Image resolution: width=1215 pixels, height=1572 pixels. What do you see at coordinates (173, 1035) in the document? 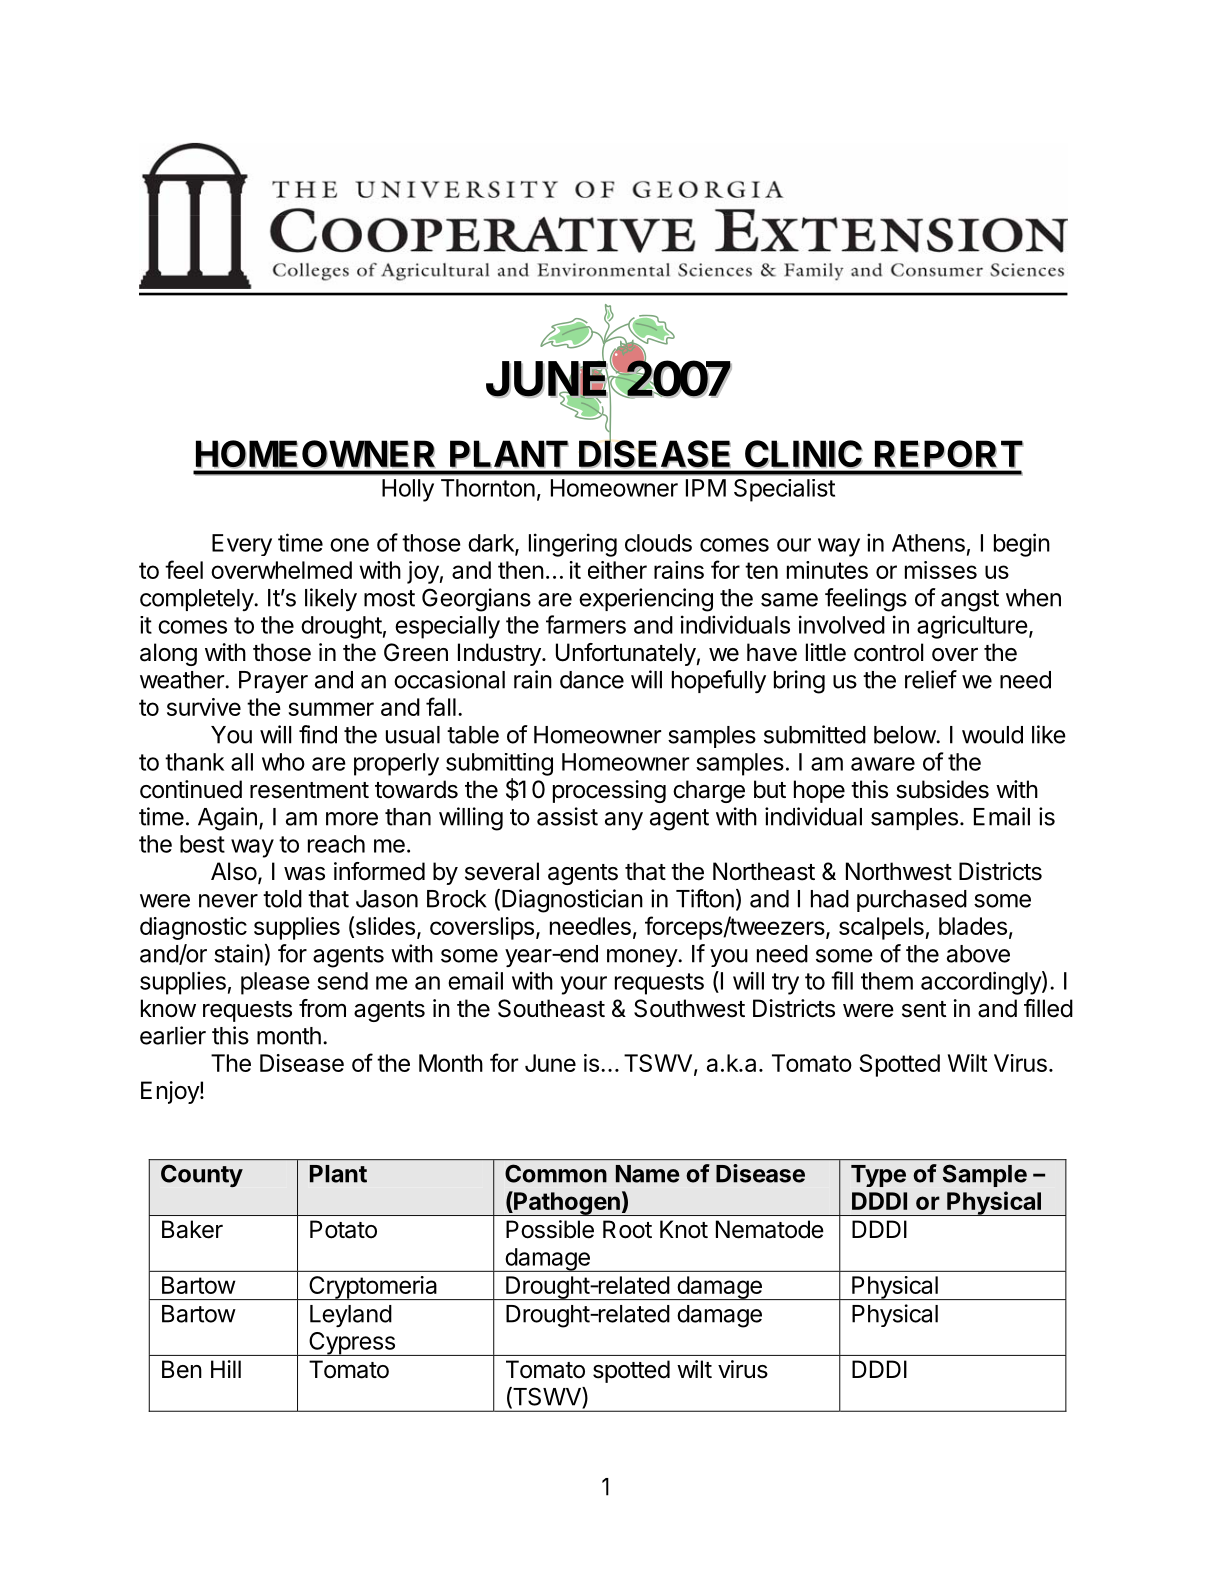
I see `earlier` at bounding box center [173, 1035].
